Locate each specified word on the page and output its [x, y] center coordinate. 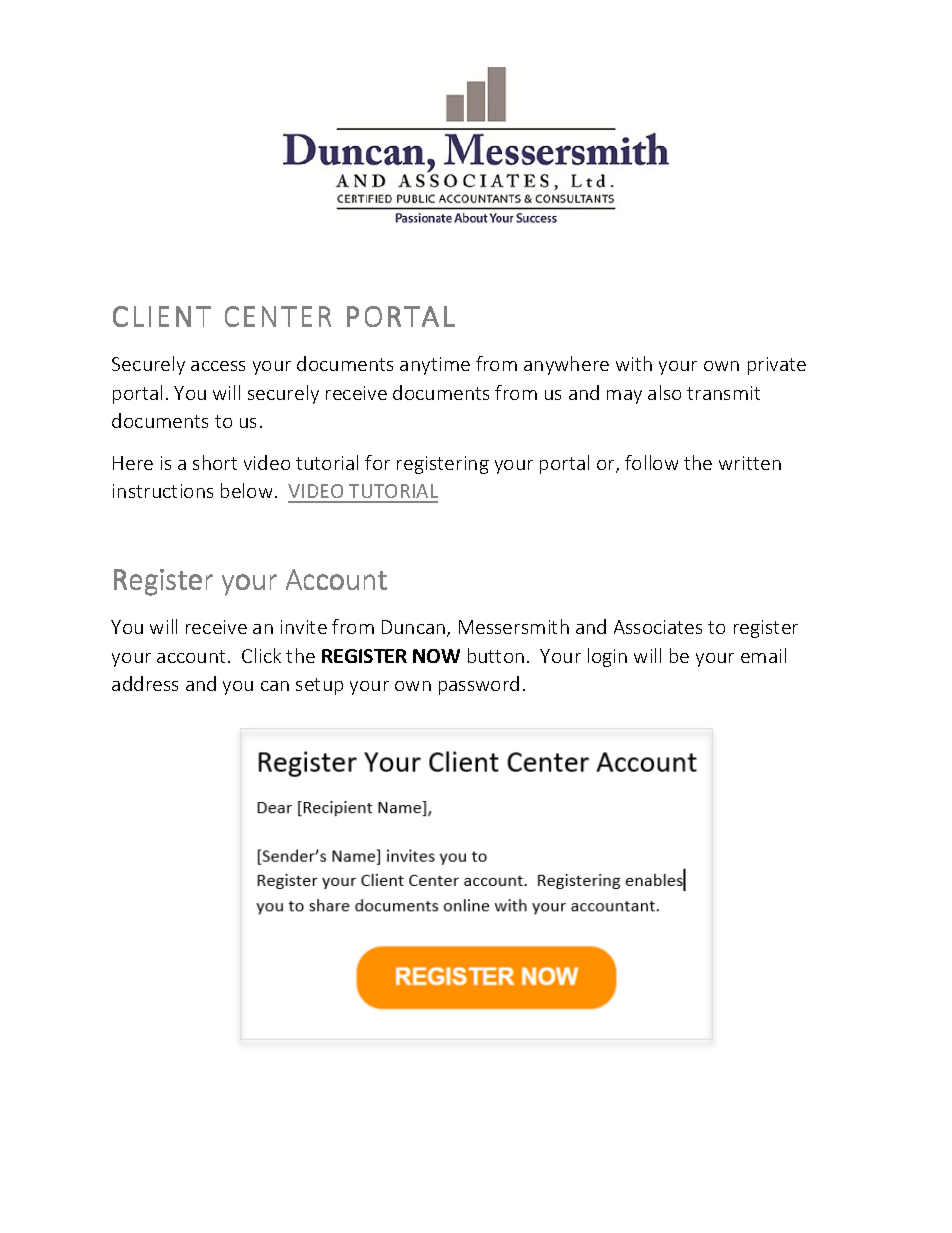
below [246, 490]
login [607, 657]
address [145, 683]
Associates [658, 627]
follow [651, 462]
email [763, 655]
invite [304, 627]
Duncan [415, 628]
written [750, 463]
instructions [163, 491]
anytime [435, 366]
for [377, 462]
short [215, 462]
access [218, 366]
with [634, 363]
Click [261, 655]
